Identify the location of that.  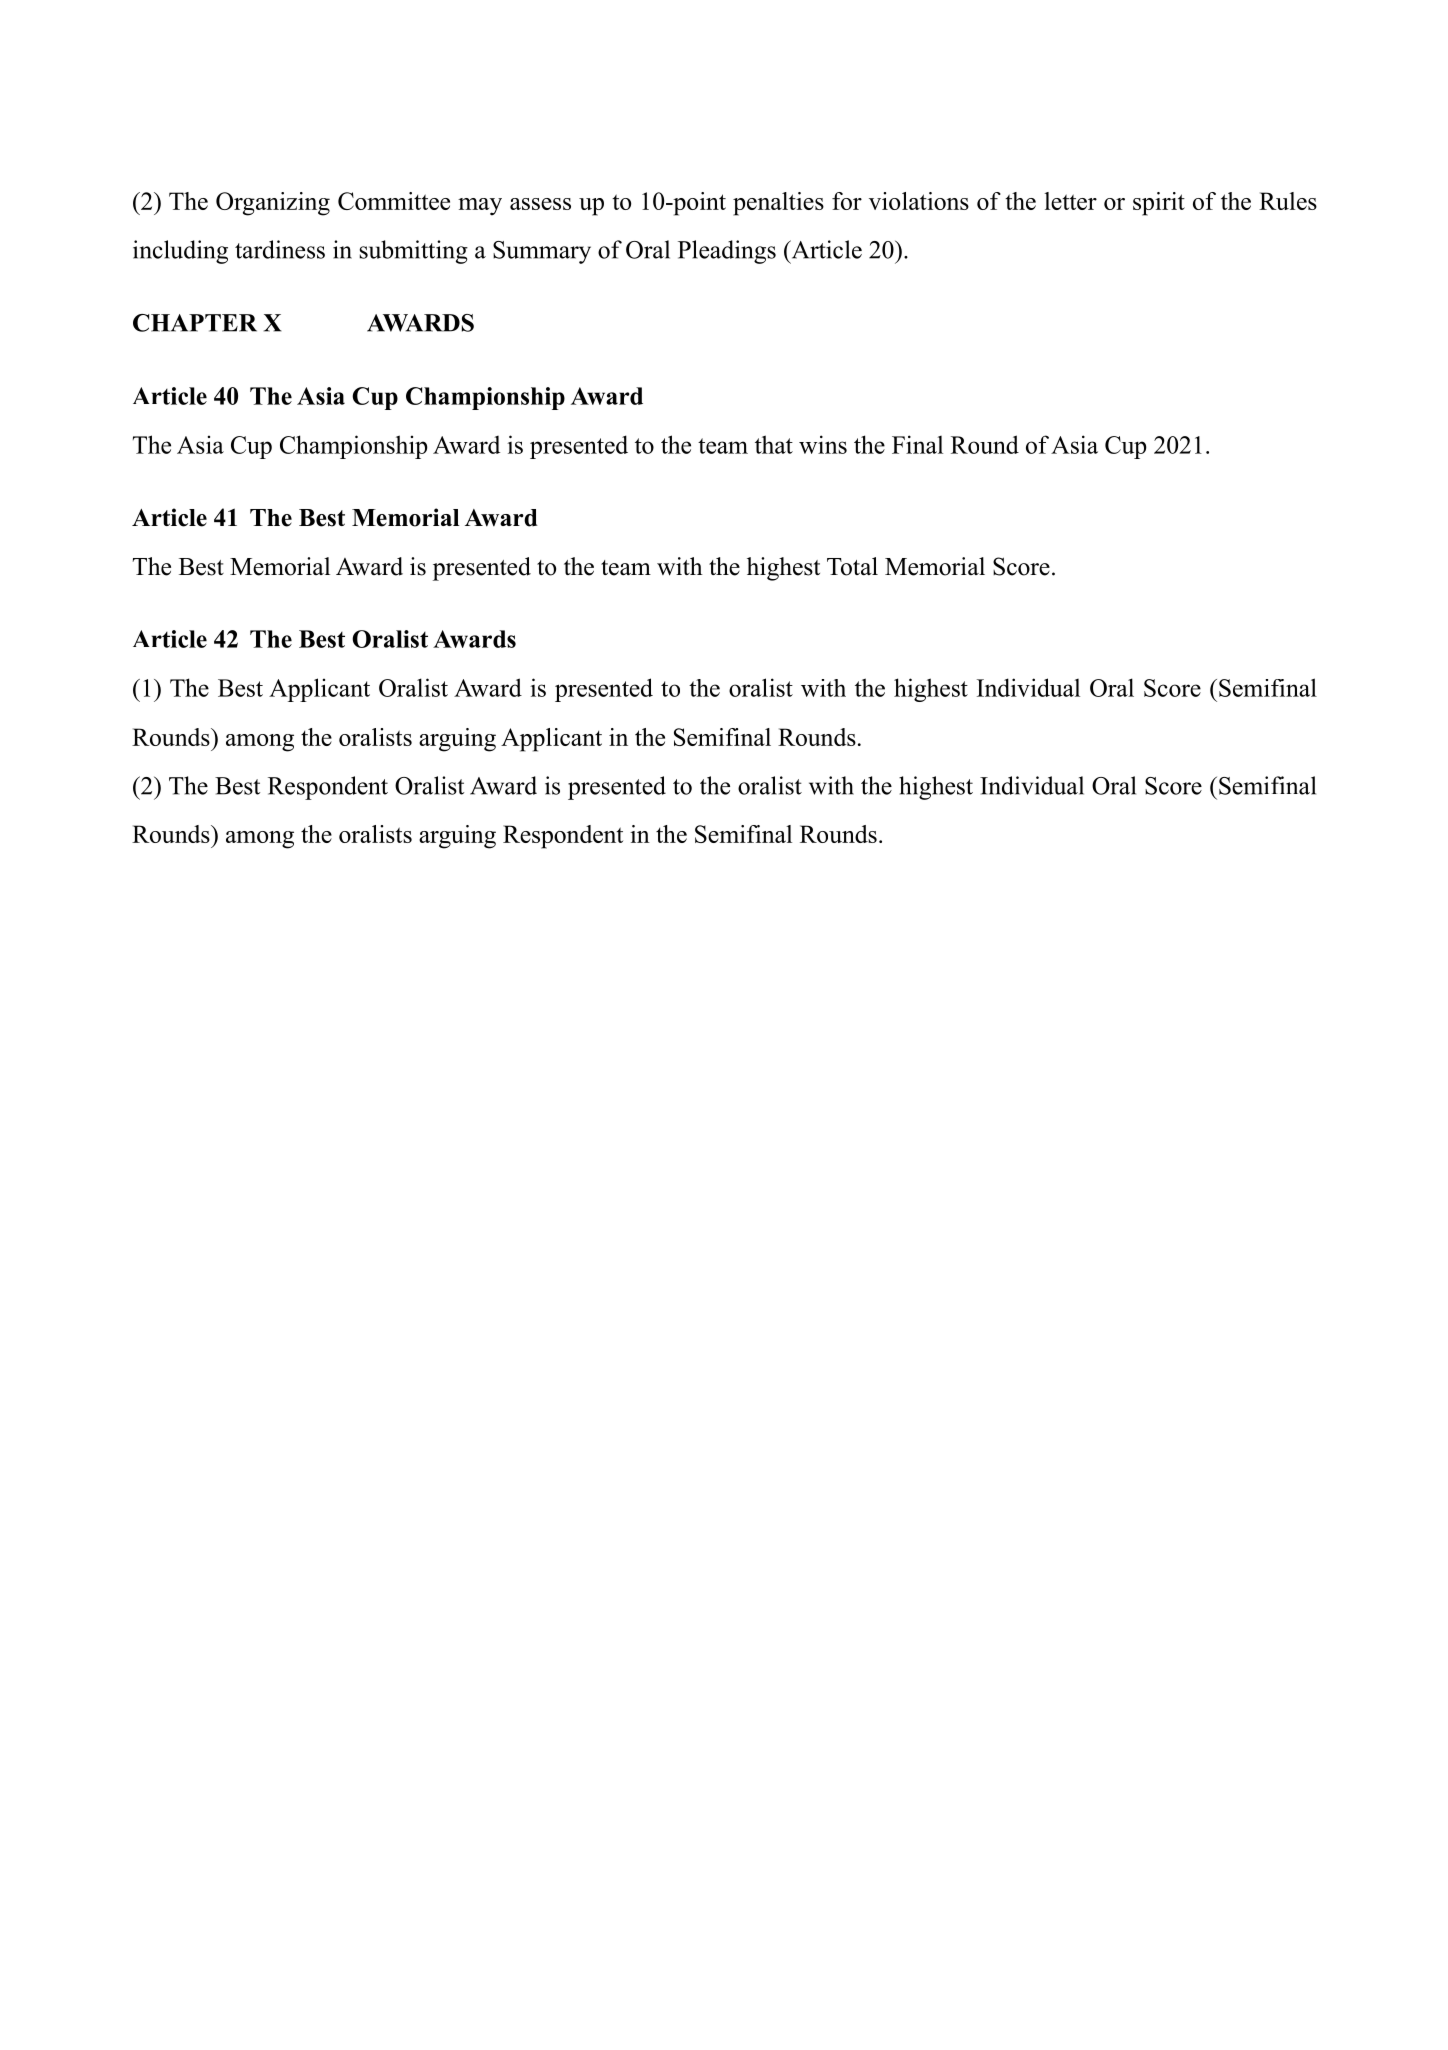
(774, 444).
